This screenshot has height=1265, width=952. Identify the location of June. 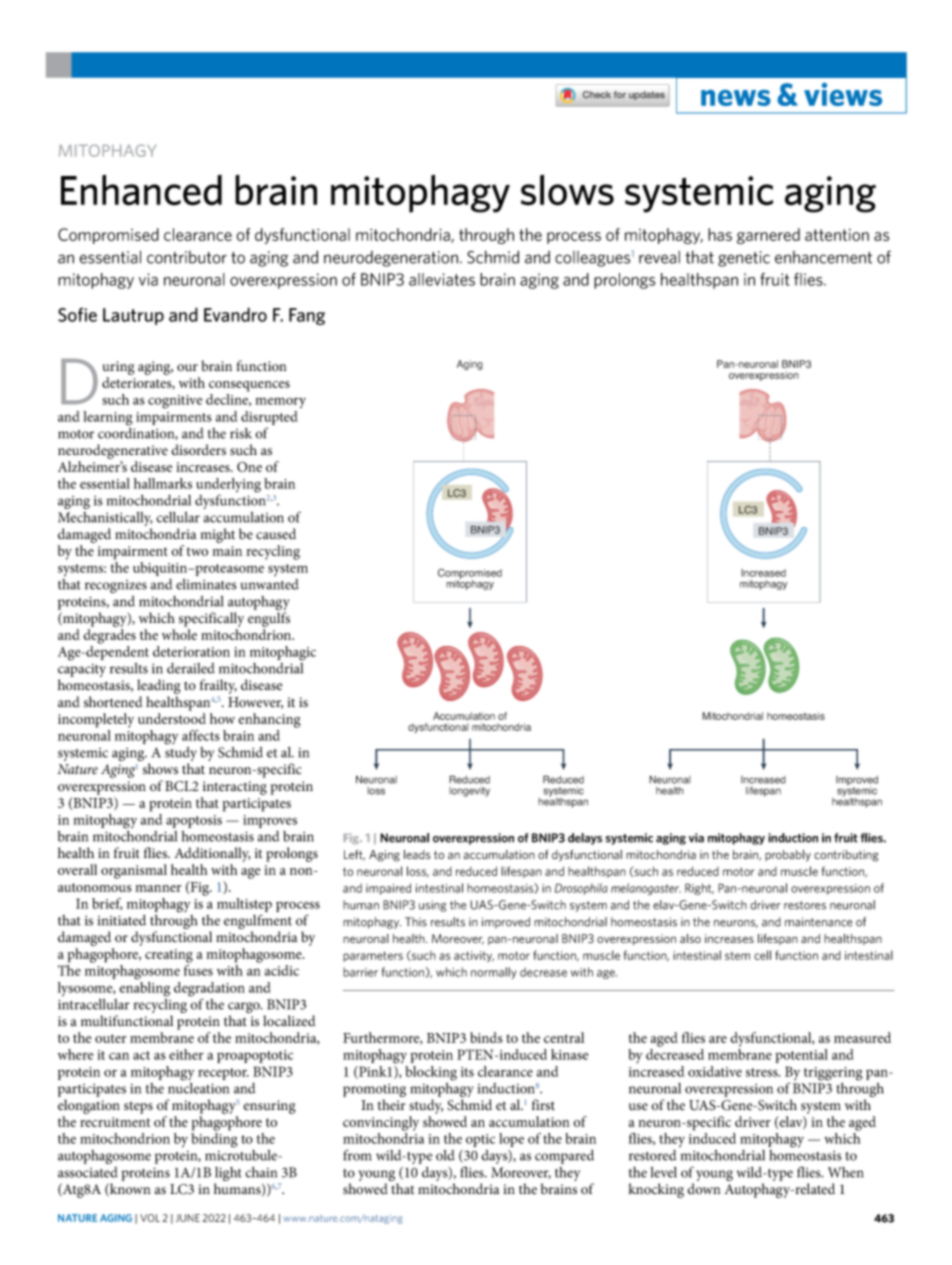
(188, 1218).
